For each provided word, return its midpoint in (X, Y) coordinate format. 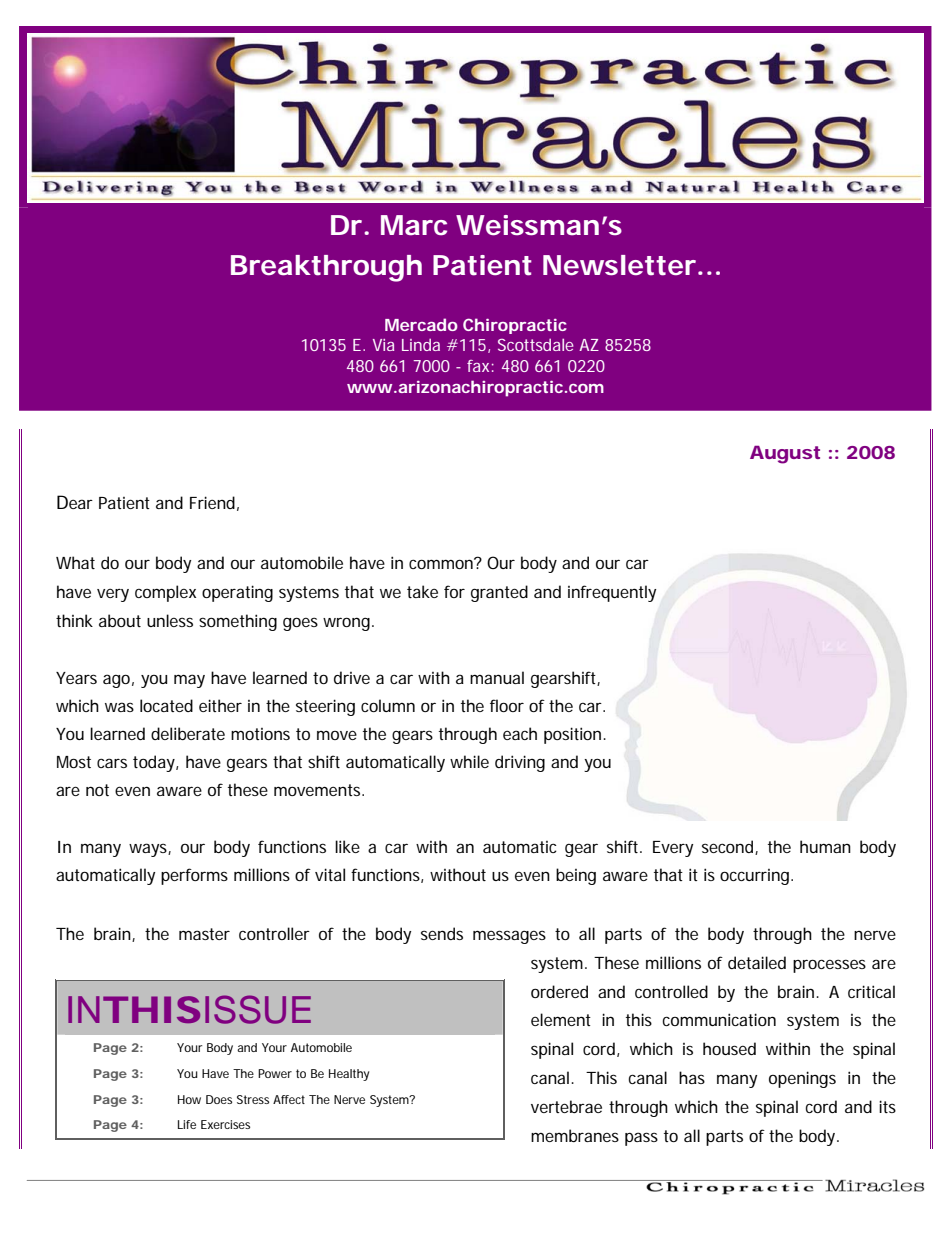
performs (194, 876)
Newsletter (619, 265)
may (189, 681)
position (574, 735)
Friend (212, 502)
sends (442, 933)
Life (187, 1124)
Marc (414, 225)
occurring (756, 877)
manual (497, 677)
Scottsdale (536, 344)
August (785, 455)
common (442, 563)
